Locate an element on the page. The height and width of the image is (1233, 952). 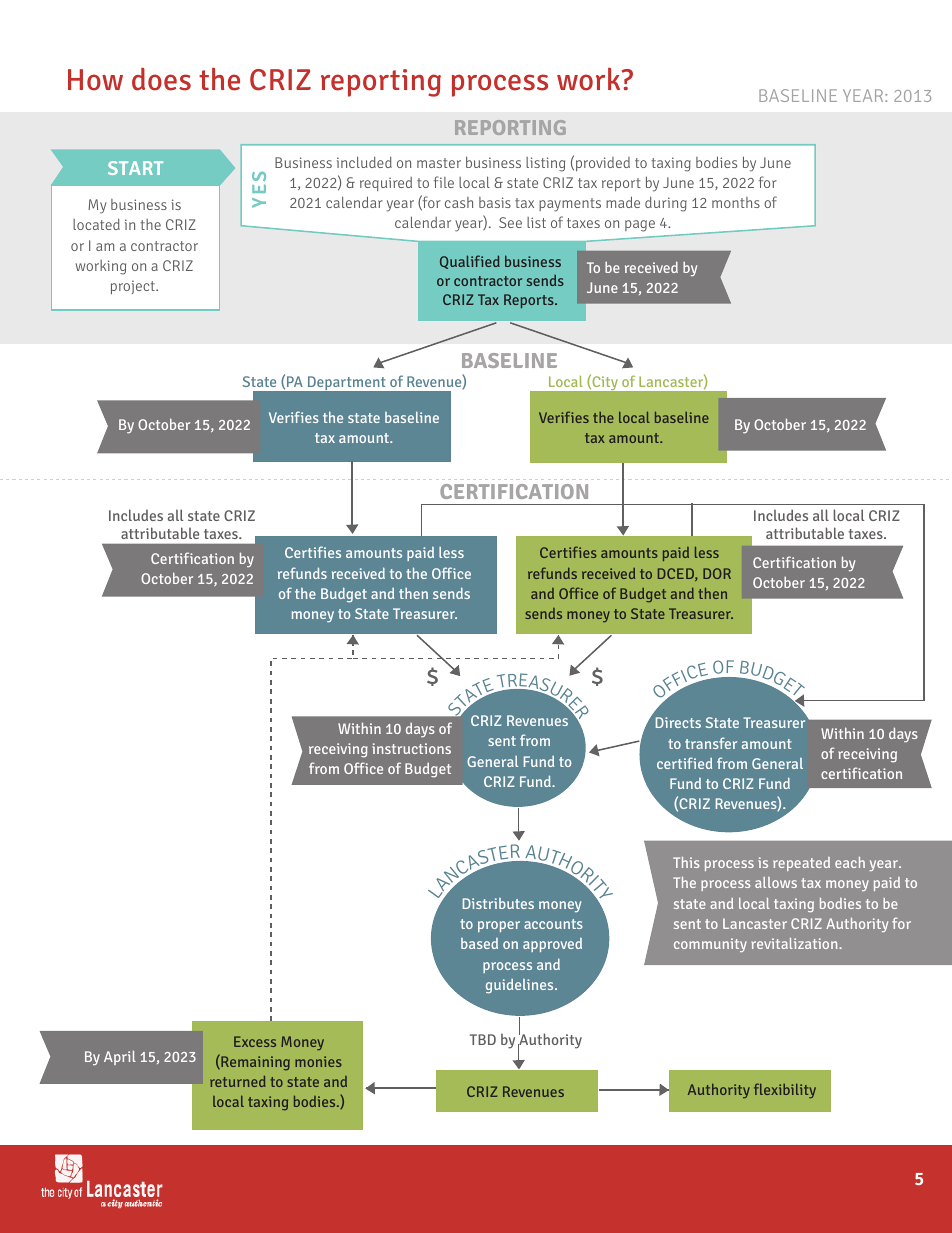
Directs is located at coordinates (678, 722).
